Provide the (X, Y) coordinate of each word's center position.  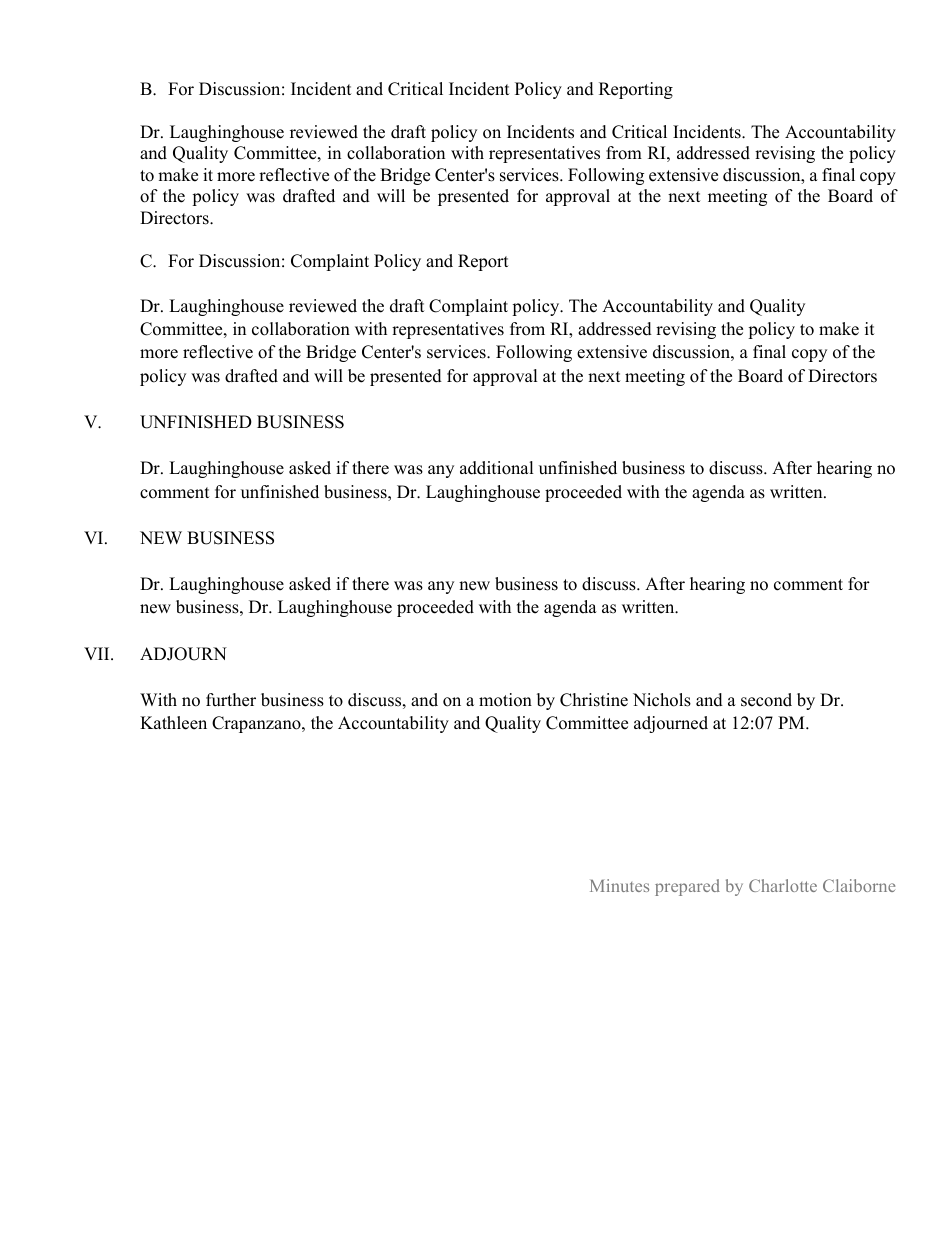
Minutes (619, 885)
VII (98, 653)
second (766, 700)
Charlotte (783, 885)
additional (497, 468)
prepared (687, 887)
